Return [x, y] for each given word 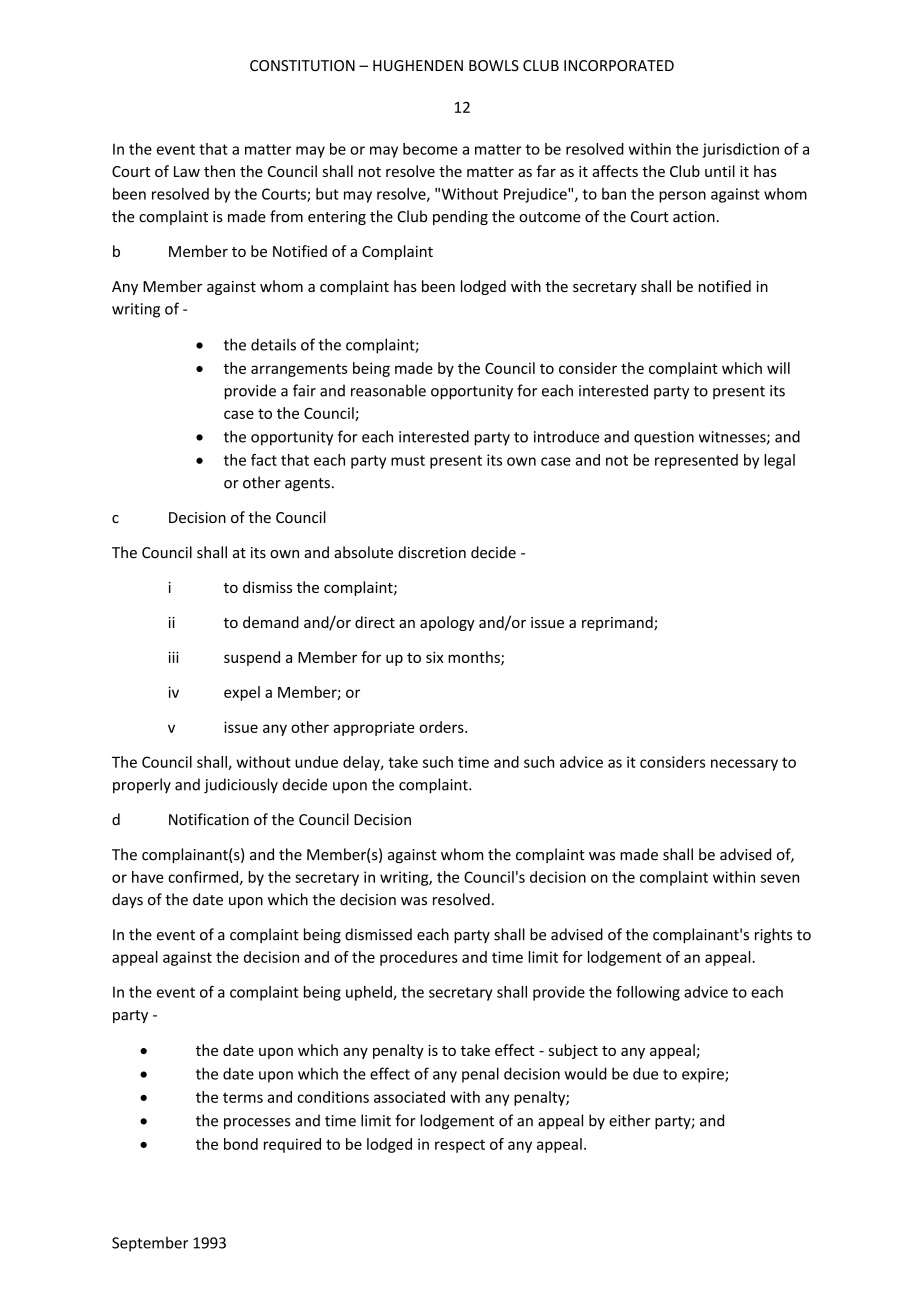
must [408, 460]
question [664, 438]
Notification [209, 819]
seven [779, 878]
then [219, 171]
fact [264, 460]
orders [442, 727]
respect [460, 1146]
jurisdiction [740, 150]
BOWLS [494, 65]
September [150, 1244]
